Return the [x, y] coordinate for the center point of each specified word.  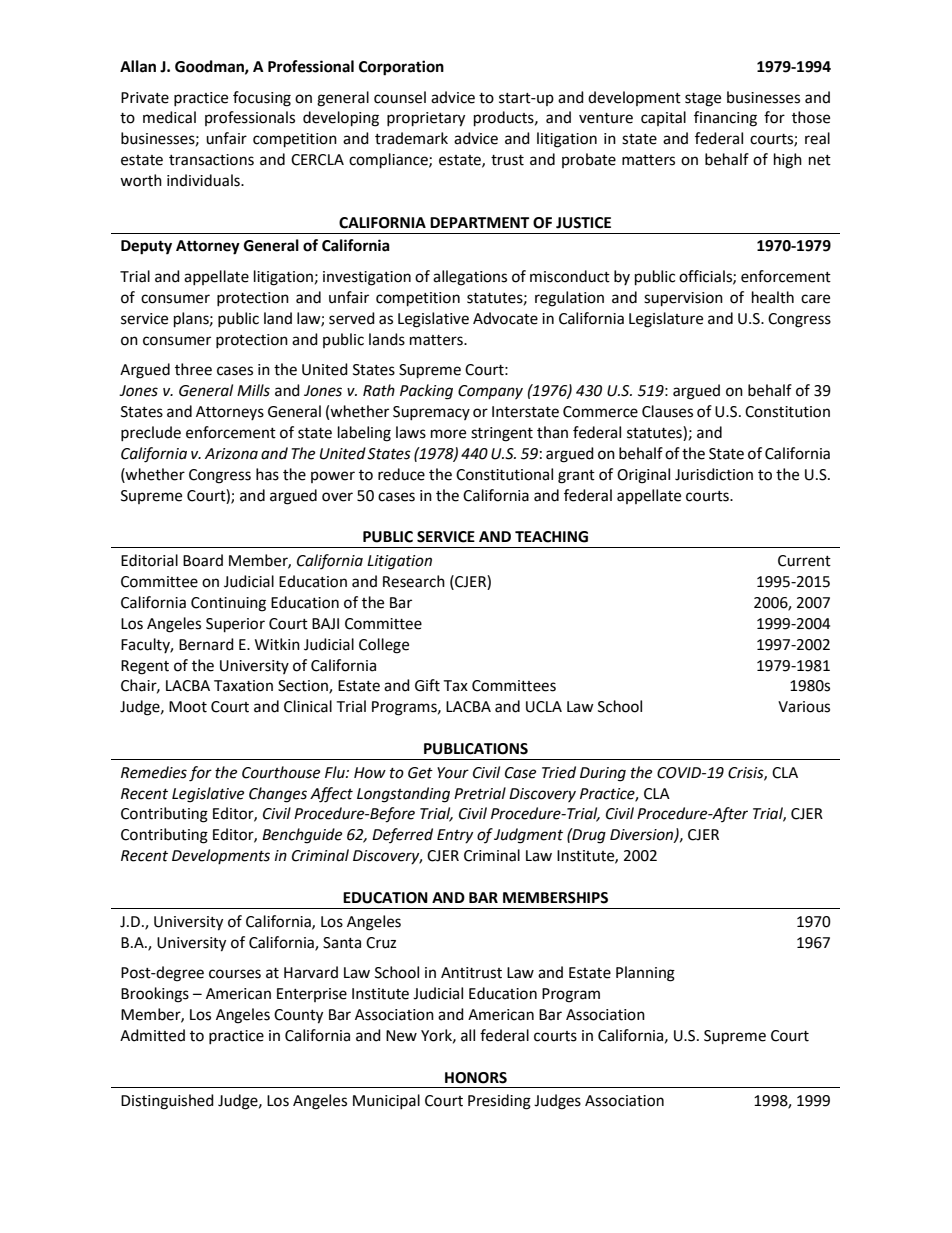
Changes [278, 795]
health [773, 297]
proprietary [426, 119]
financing [725, 119]
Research [414, 581]
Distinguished [167, 1102]
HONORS [476, 1078]
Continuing [228, 604]
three [193, 369]
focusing [262, 99]
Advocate [505, 318]
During [603, 774]
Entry [455, 836]
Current [804, 561]
